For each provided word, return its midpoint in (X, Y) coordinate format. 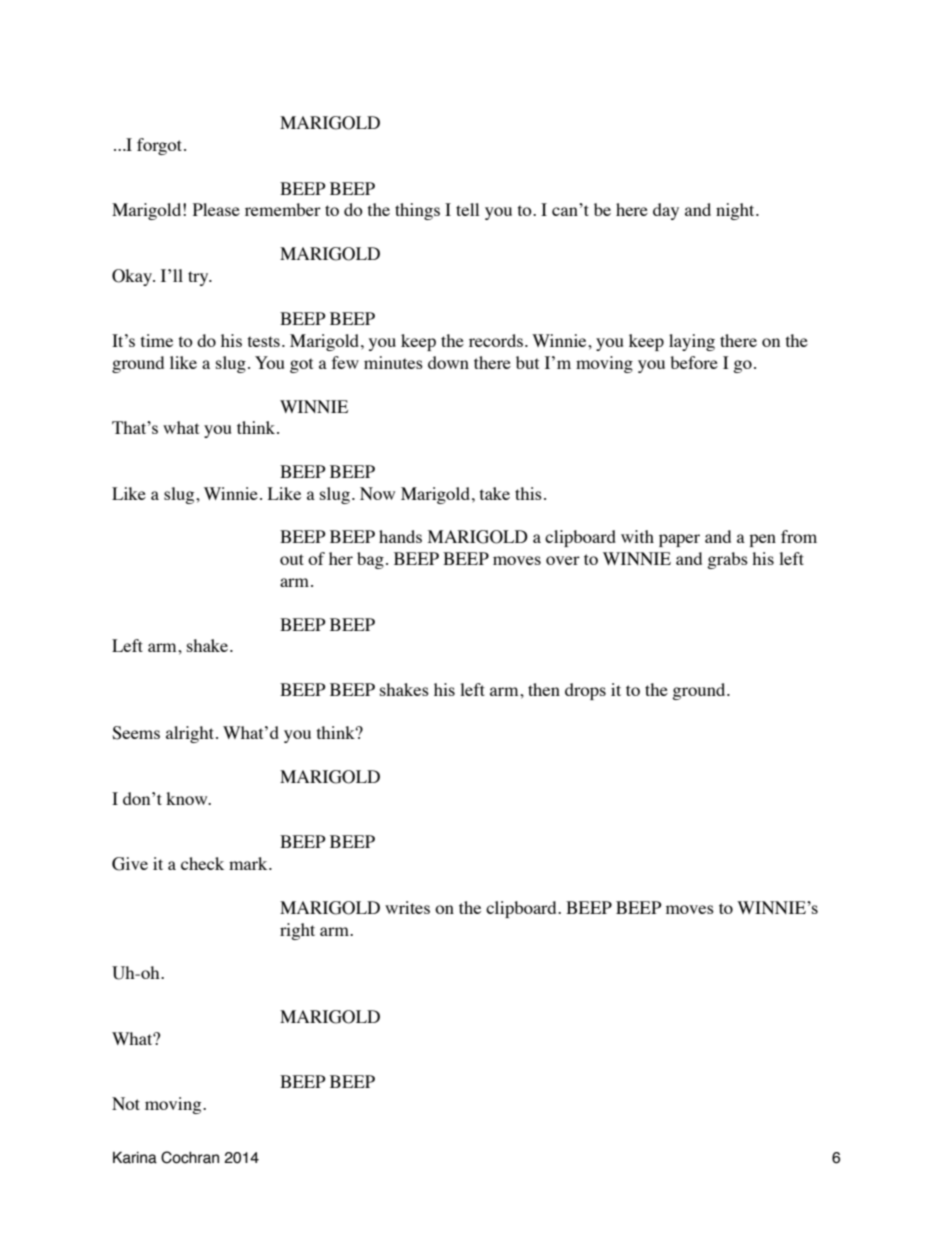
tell (467, 209)
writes (407, 907)
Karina (135, 1157)
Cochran (190, 1157)
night (736, 211)
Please (216, 209)
